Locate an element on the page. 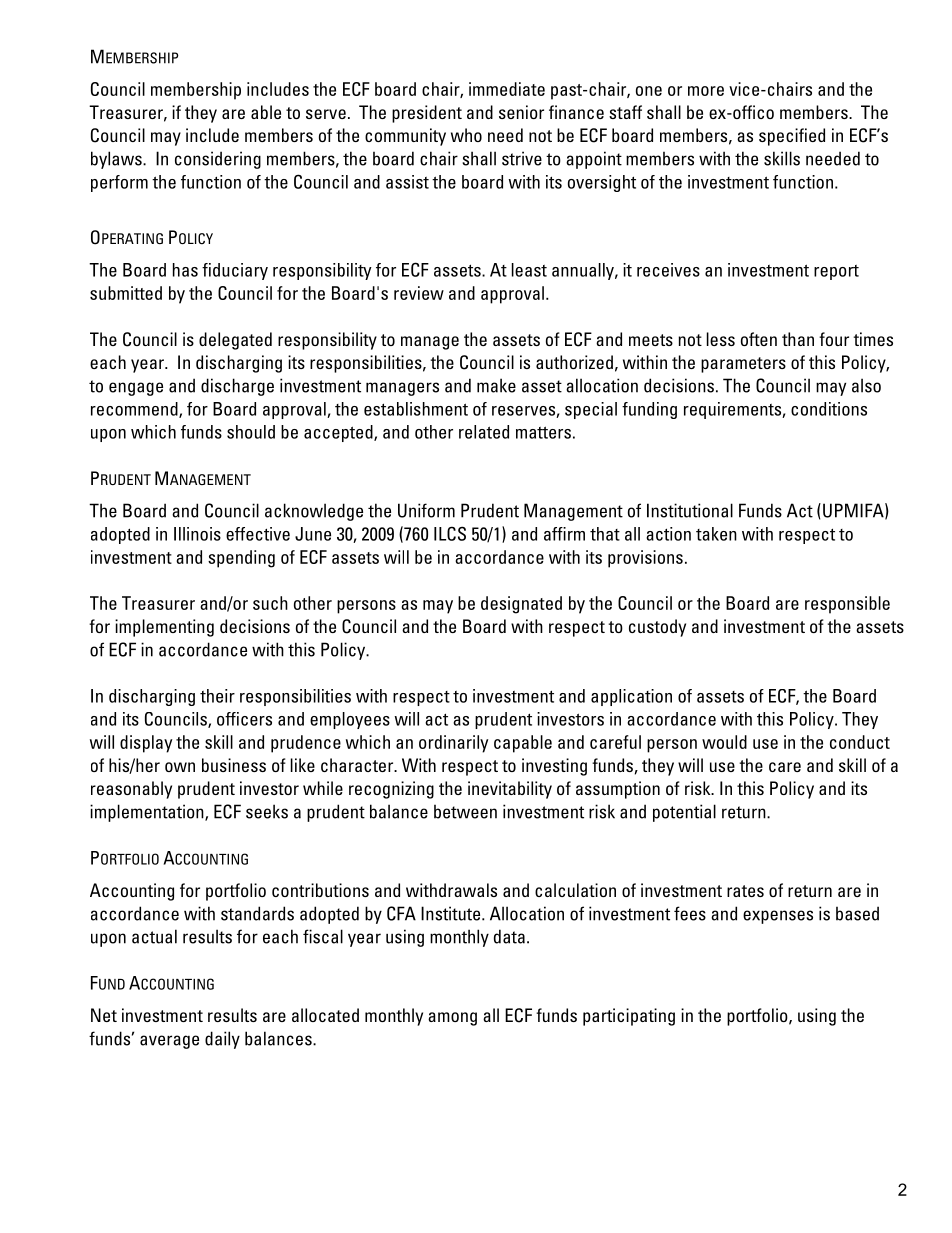  would is located at coordinates (724, 742).
